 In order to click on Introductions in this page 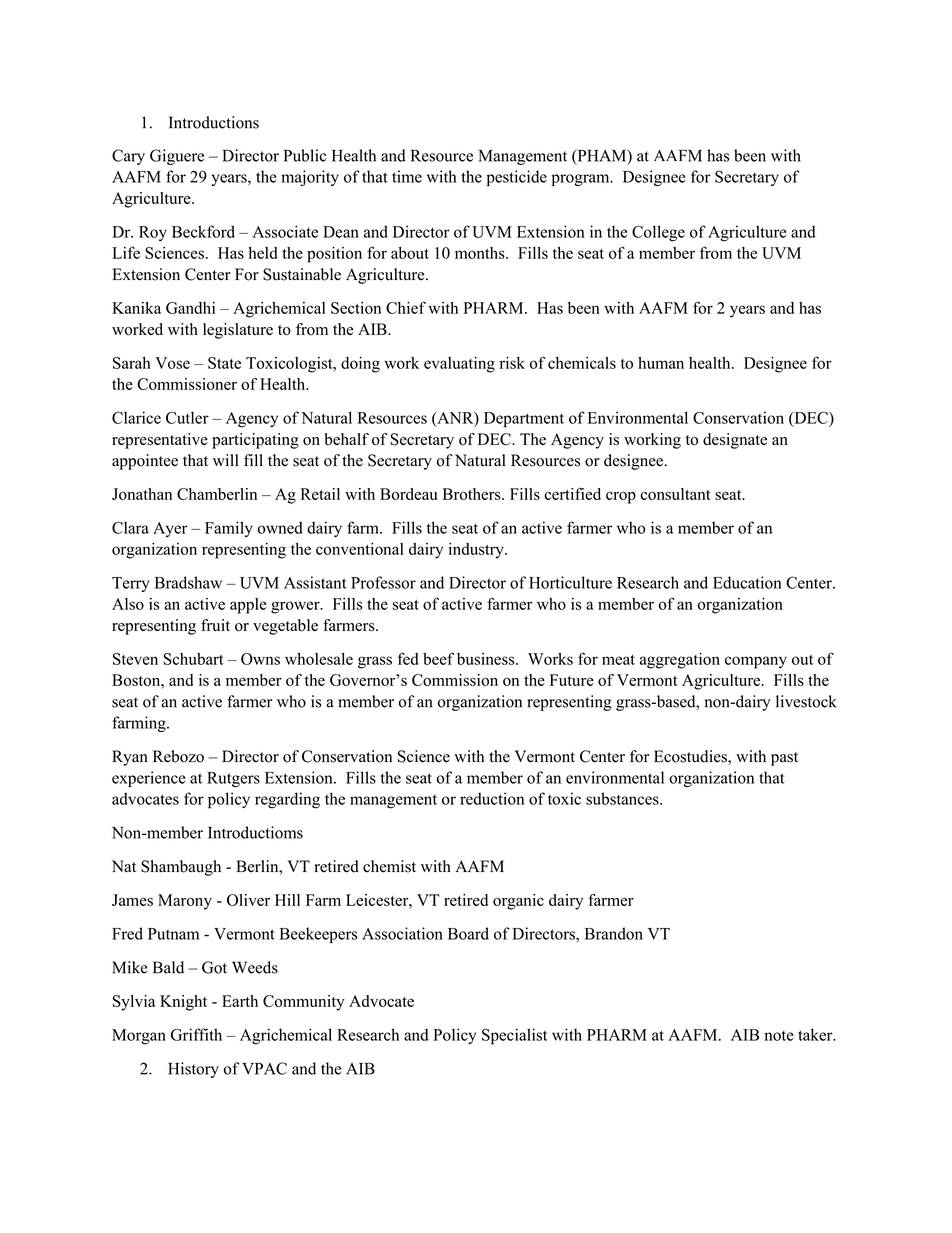, I will do `click(214, 122)`.
